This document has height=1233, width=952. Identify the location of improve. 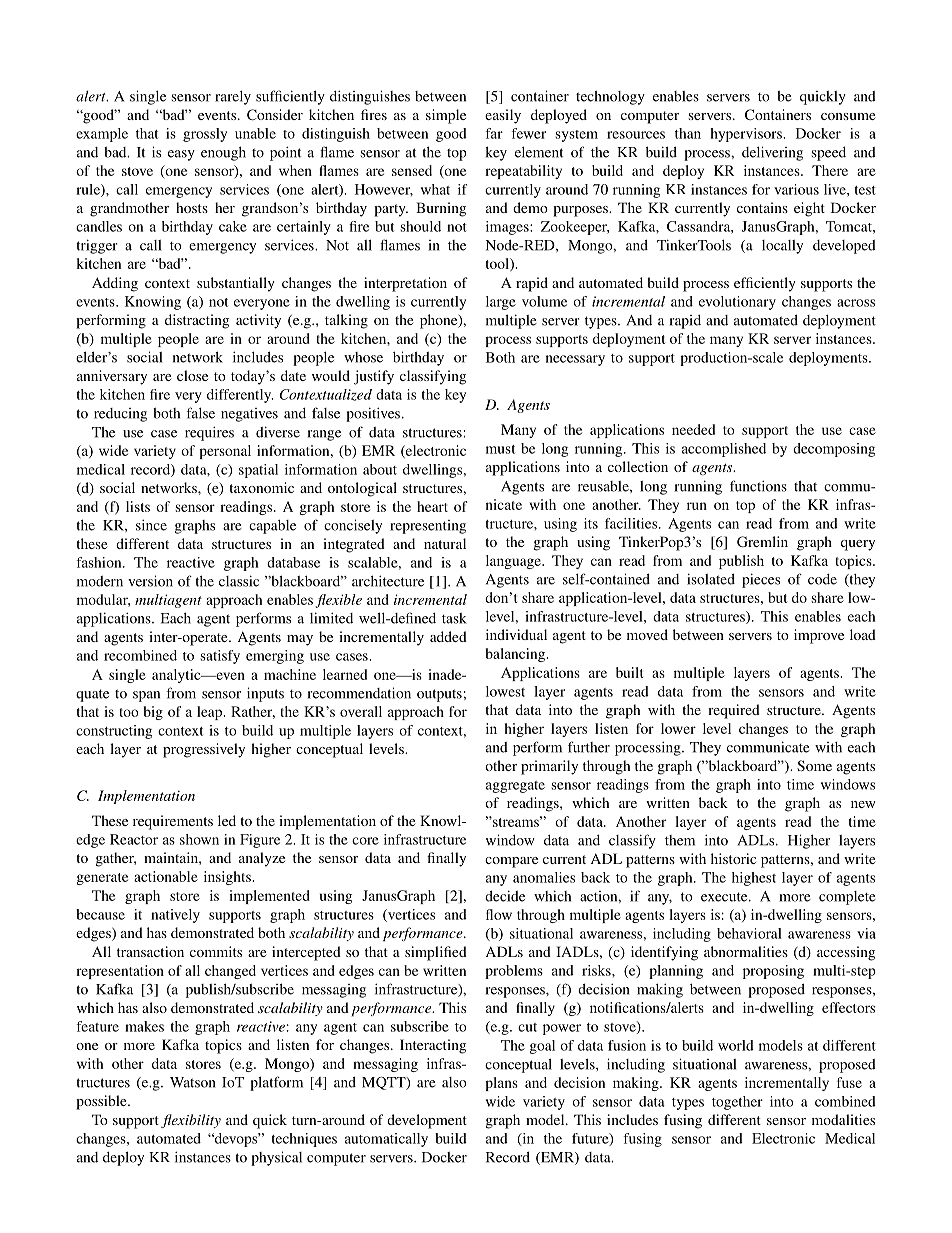
(819, 636).
